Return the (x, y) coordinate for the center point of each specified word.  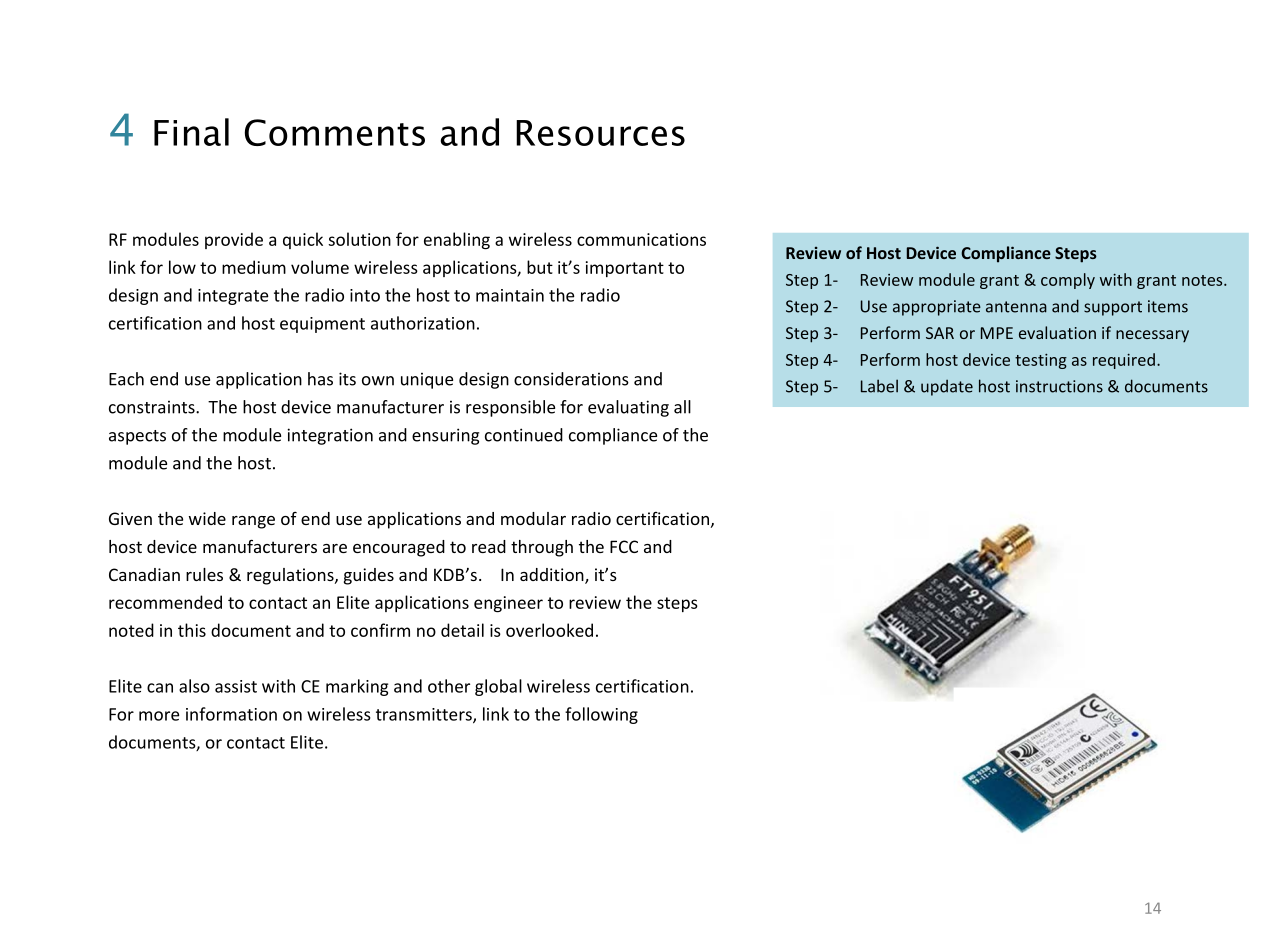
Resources (600, 133)
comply (1068, 281)
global (498, 687)
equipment (322, 325)
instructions (1059, 386)
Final (191, 132)
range (253, 522)
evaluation (1057, 332)
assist (236, 686)
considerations (571, 379)
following (601, 715)
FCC (624, 546)
